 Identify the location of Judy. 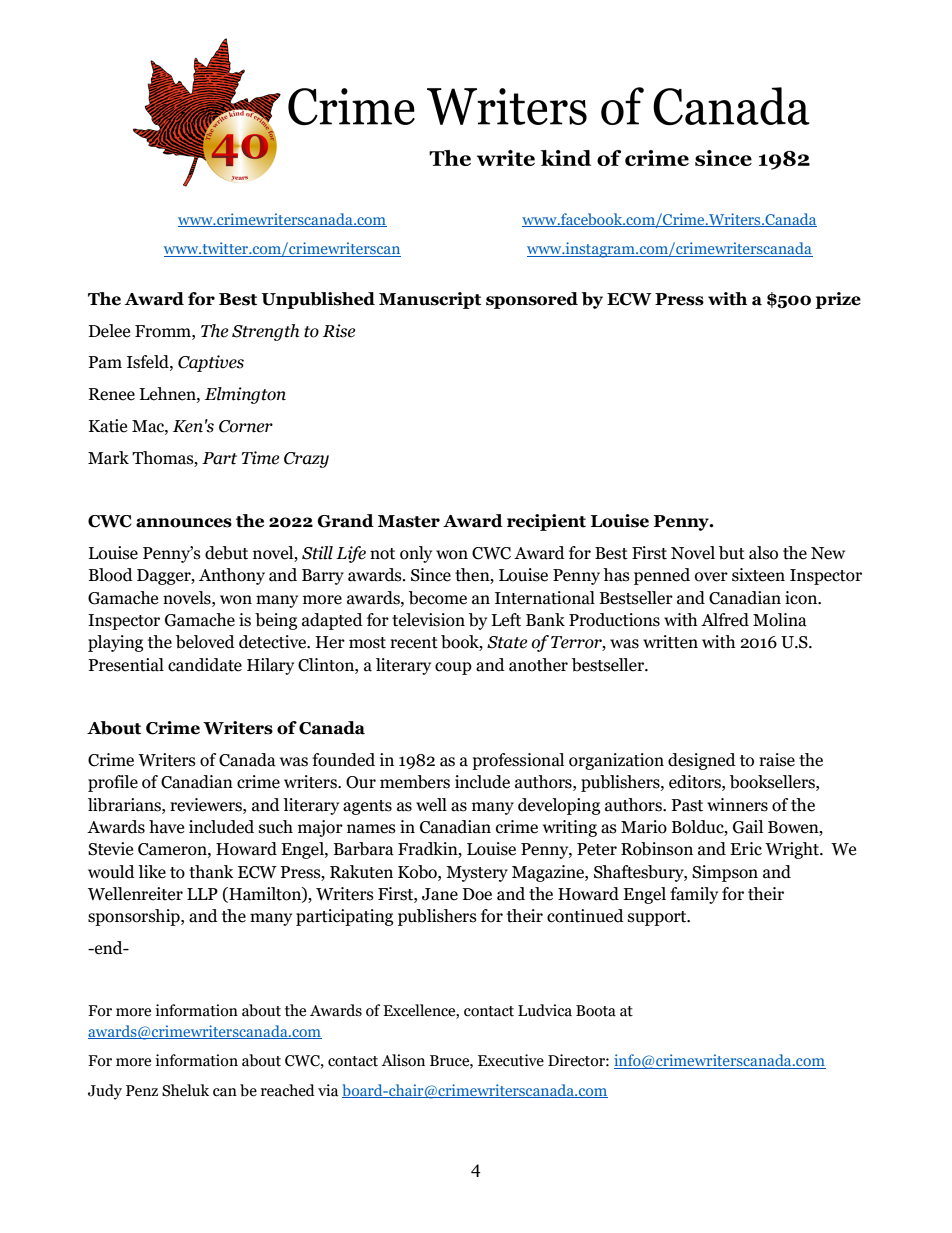
(105, 1092).
